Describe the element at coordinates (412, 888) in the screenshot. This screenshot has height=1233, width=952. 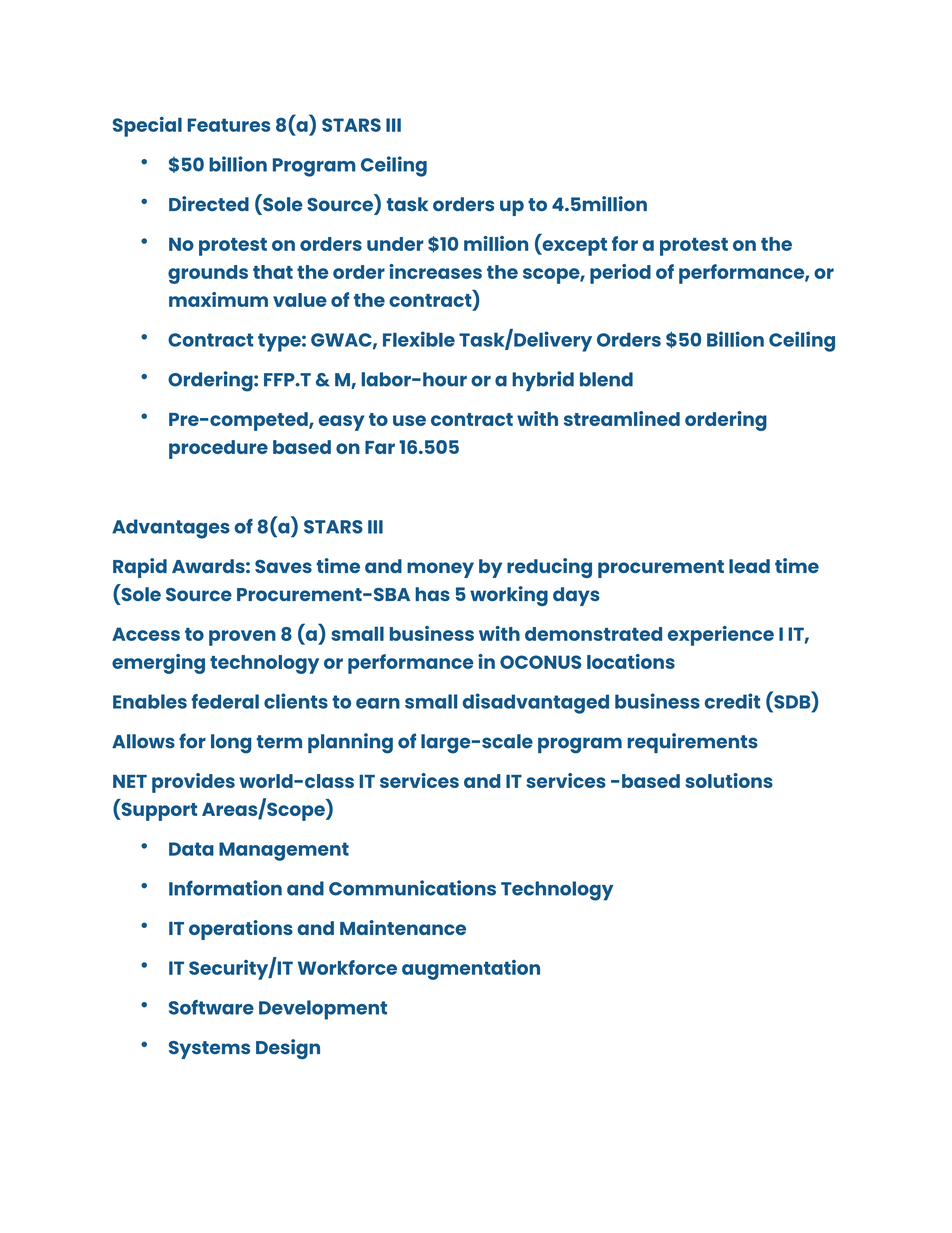
I see `Communications` at that location.
